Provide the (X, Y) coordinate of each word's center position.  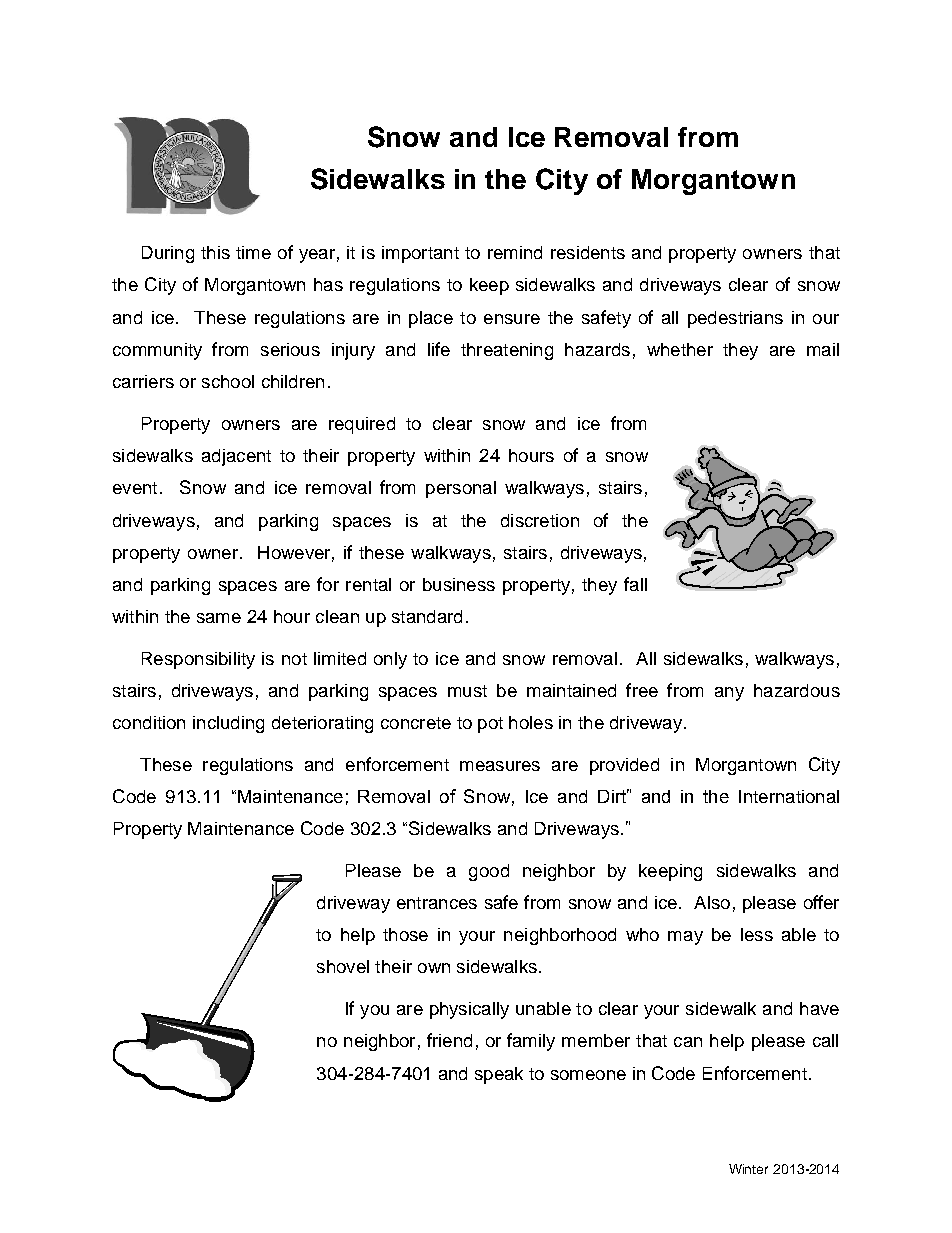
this (215, 252)
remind (515, 252)
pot (490, 725)
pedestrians (735, 319)
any (729, 694)
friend (449, 1040)
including (228, 724)
